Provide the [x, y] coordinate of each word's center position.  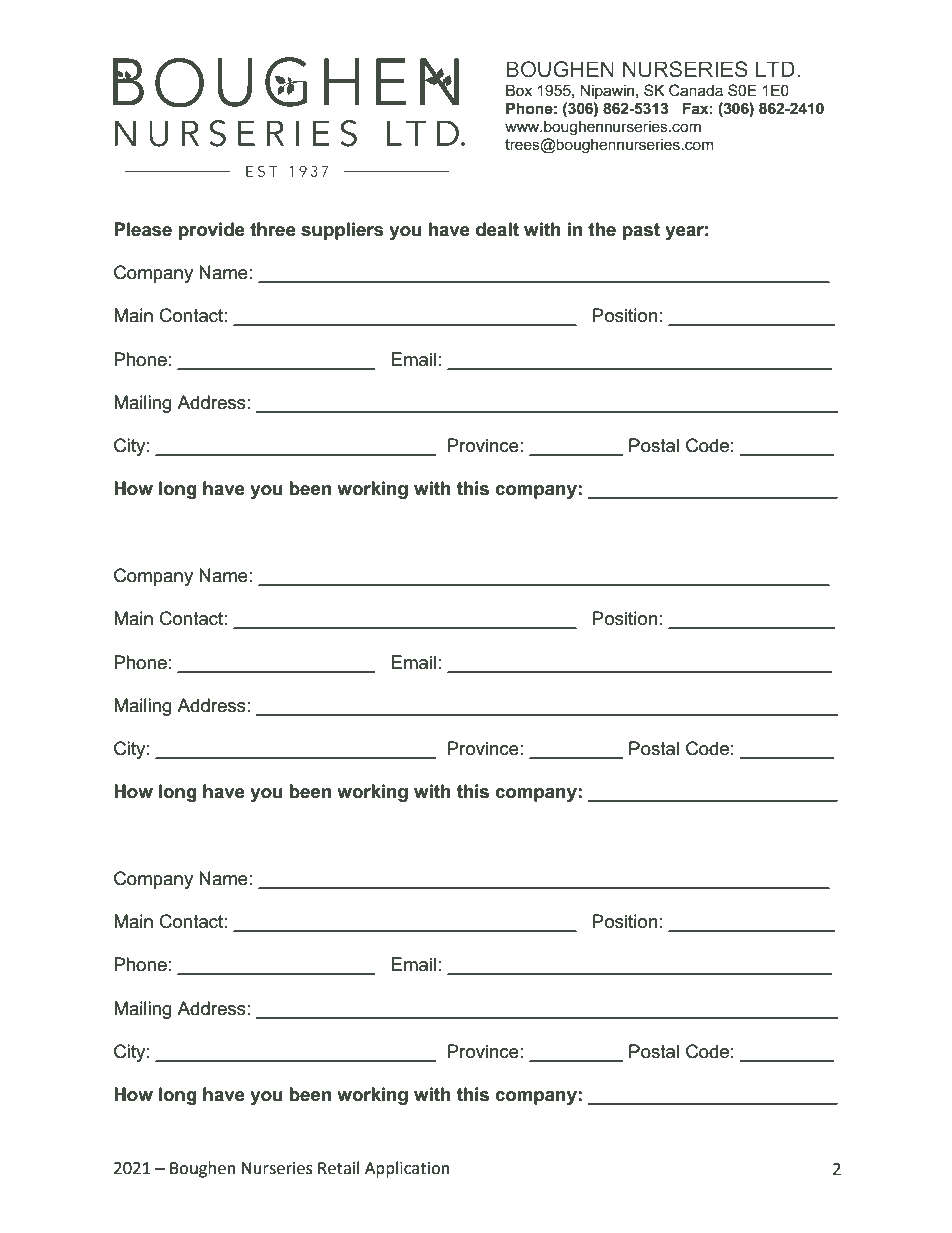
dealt [497, 229]
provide [211, 231]
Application [407, 1169]
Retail [338, 1168]
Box [519, 90]
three [273, 229]
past [641, 231]
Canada [696, 90]
